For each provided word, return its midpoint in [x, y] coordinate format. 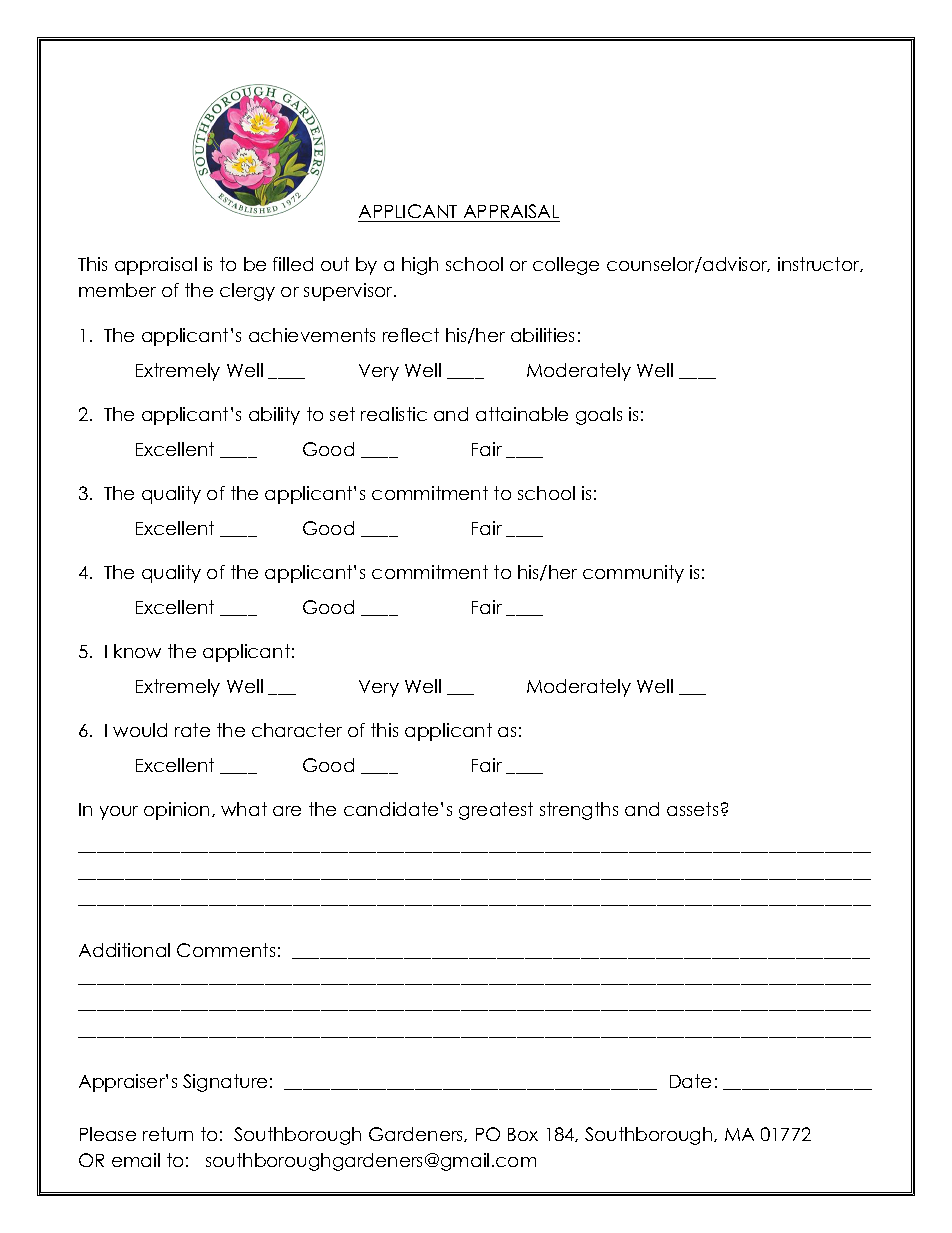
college [566, 266]
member [117, 290]
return [168, 1134]
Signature [225, 1083]
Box [523, 1134]
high [420, 266]
